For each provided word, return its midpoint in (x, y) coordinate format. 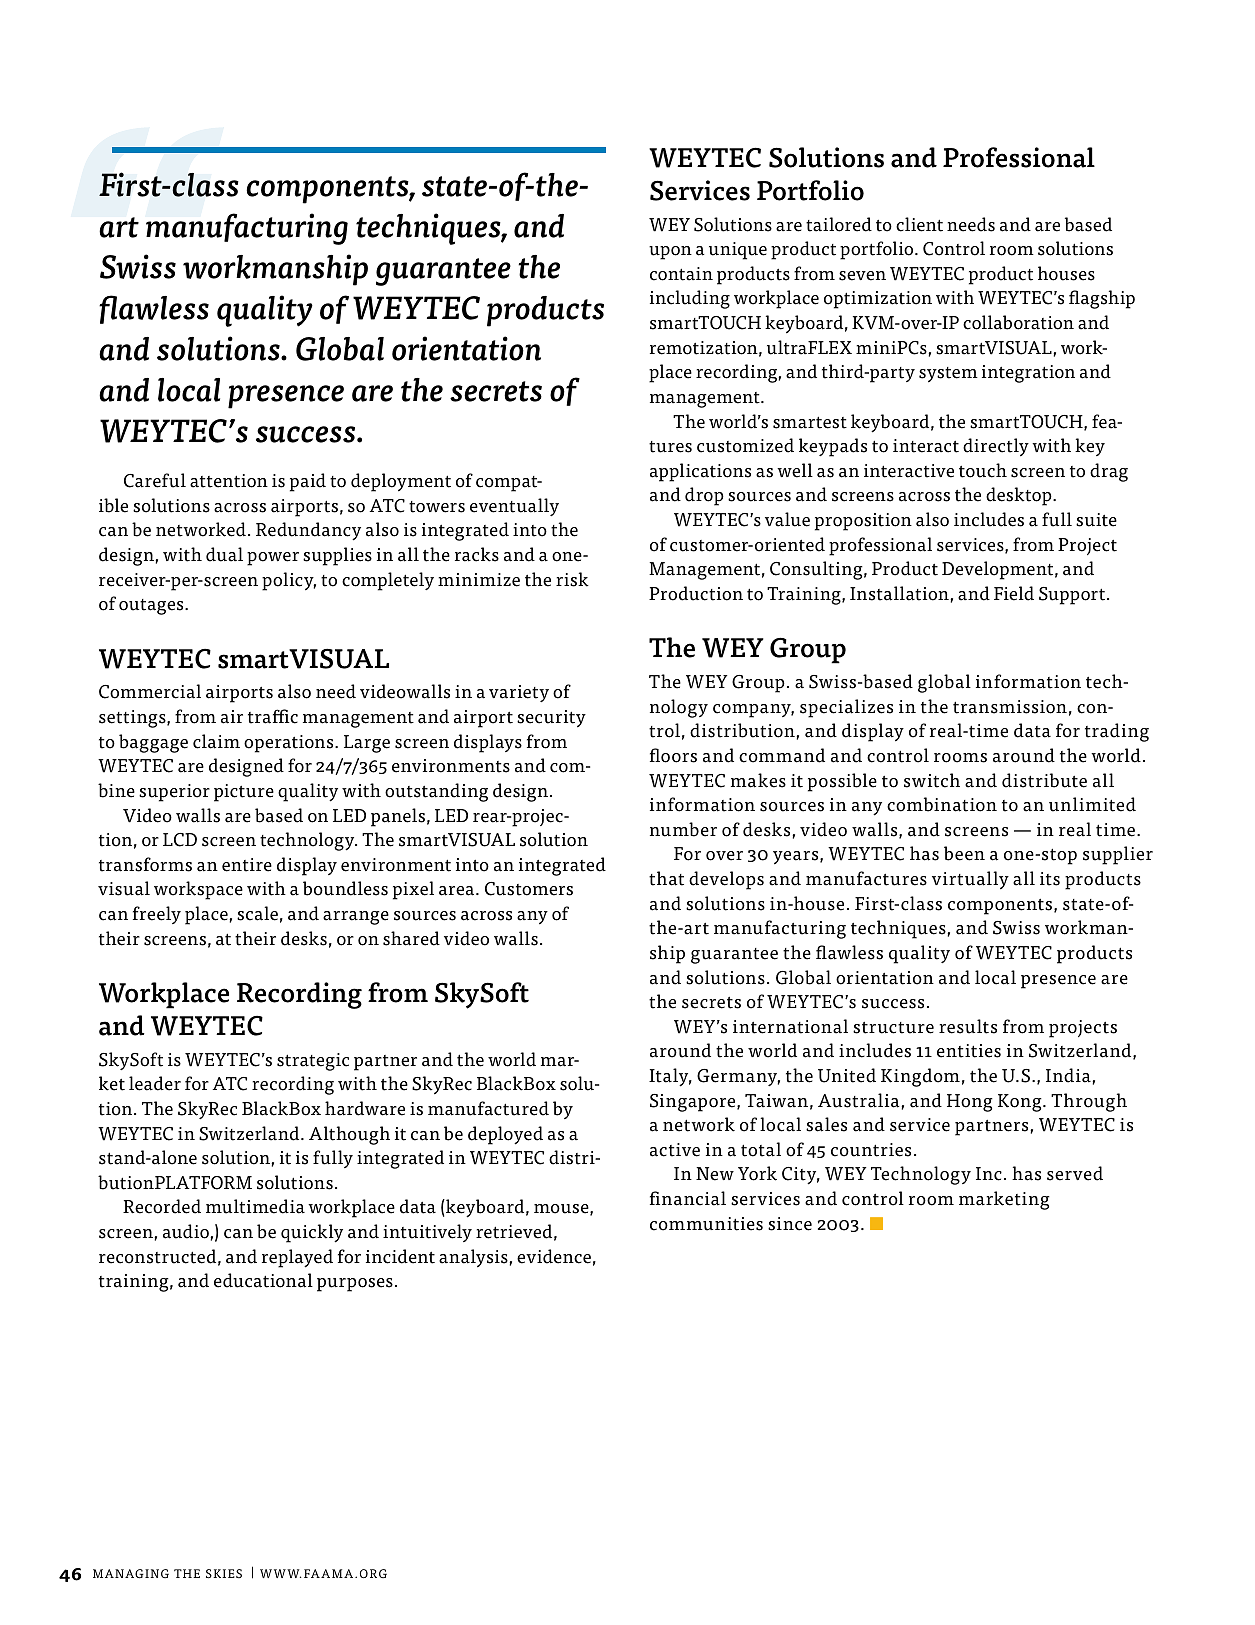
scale (257, 913)
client (919, 224)
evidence (554, 1256)
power (273, 559)
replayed (297, 1258)
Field (1014, 593)
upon (670, 253)
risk (572, 579)
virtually (970, 880)
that (666, 878)
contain (681, 274)
